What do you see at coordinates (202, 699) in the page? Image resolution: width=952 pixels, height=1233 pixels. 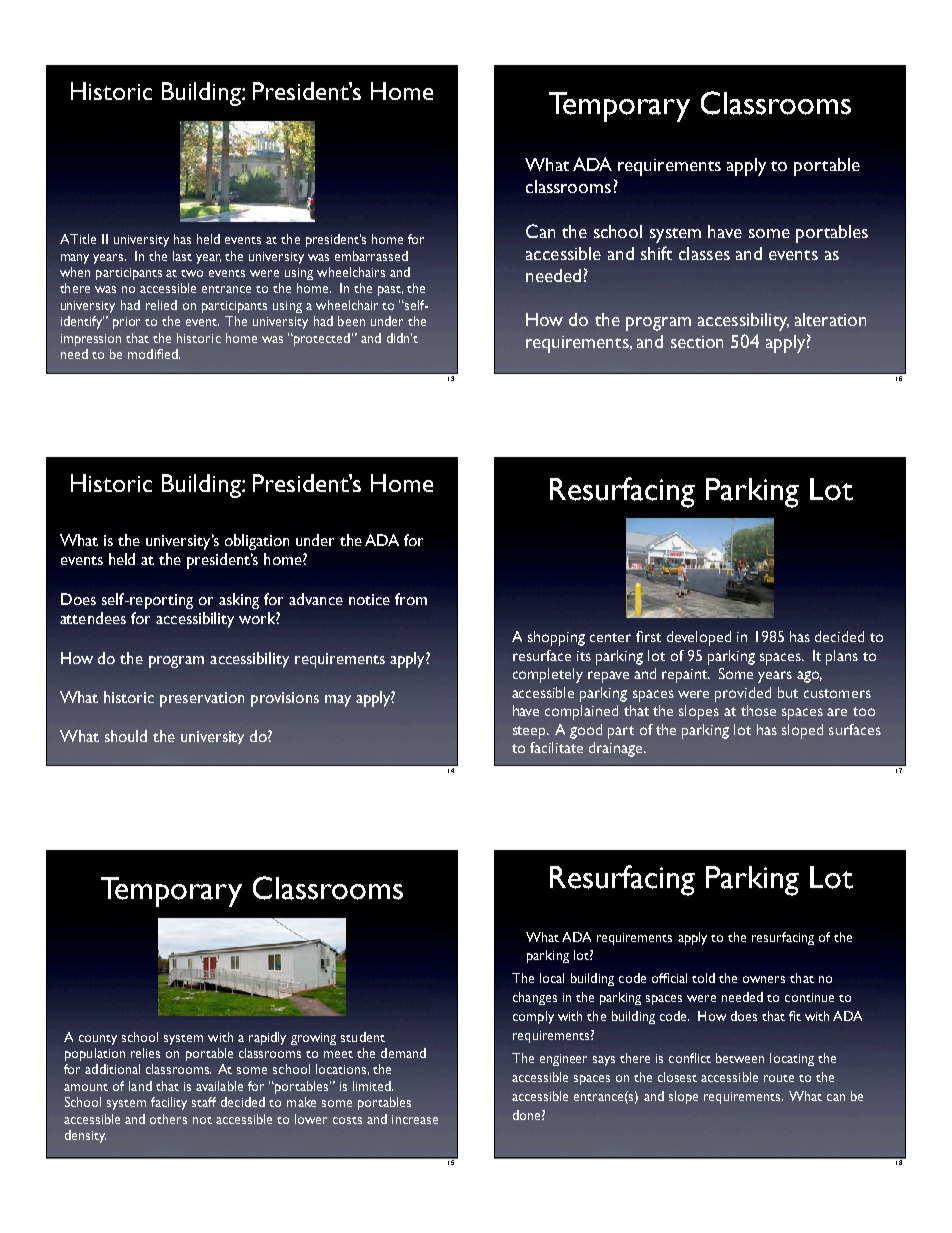 I see `preservation` at bounding box center [202, 699].
